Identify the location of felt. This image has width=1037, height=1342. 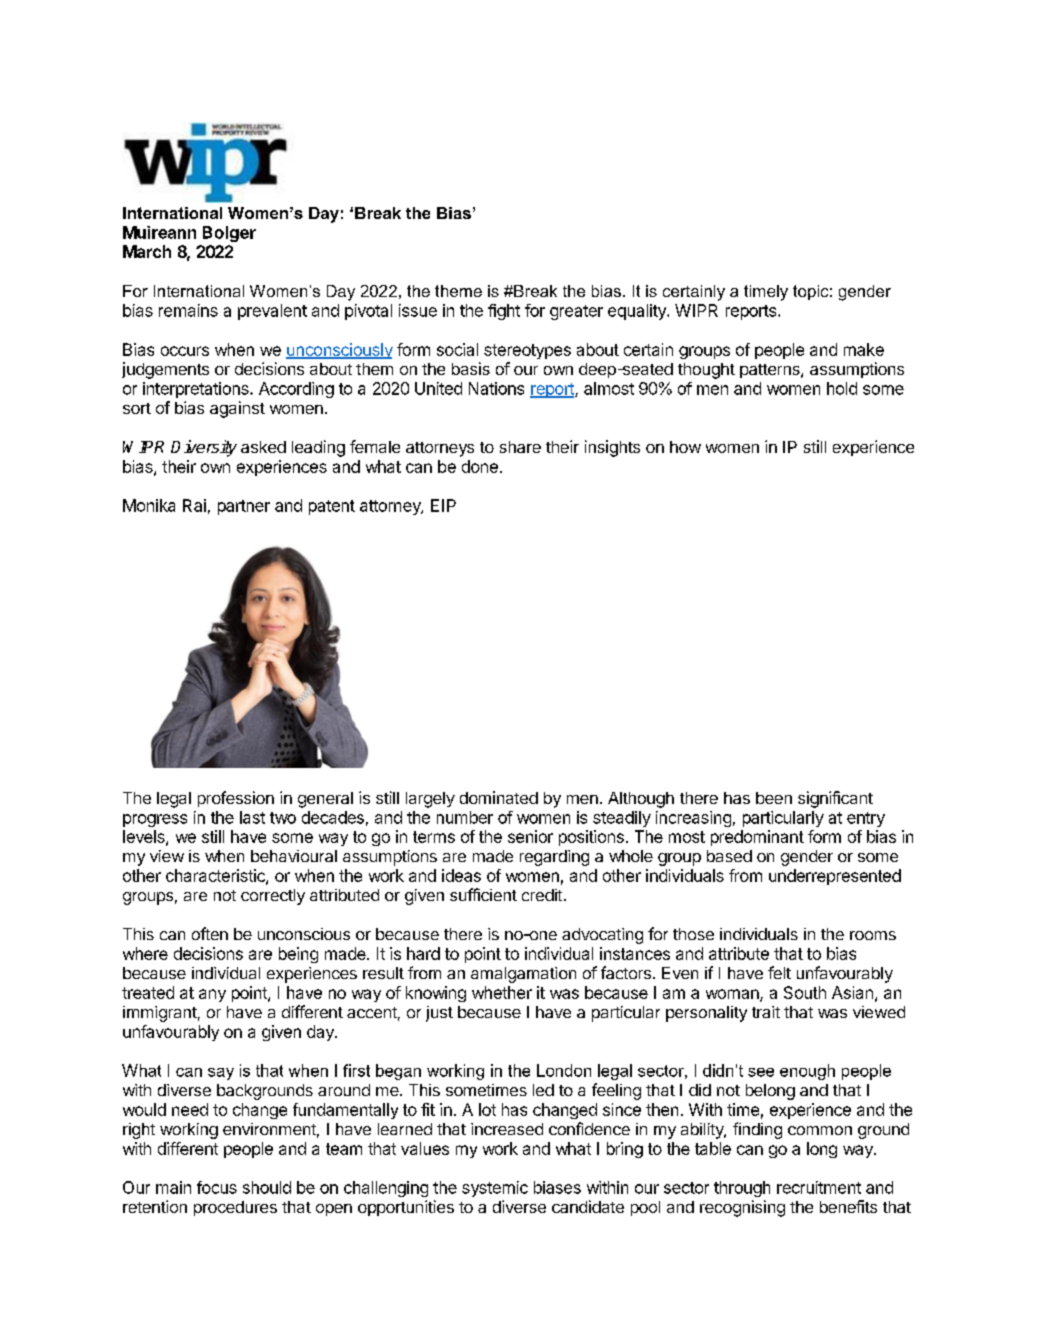
(779, 972).
